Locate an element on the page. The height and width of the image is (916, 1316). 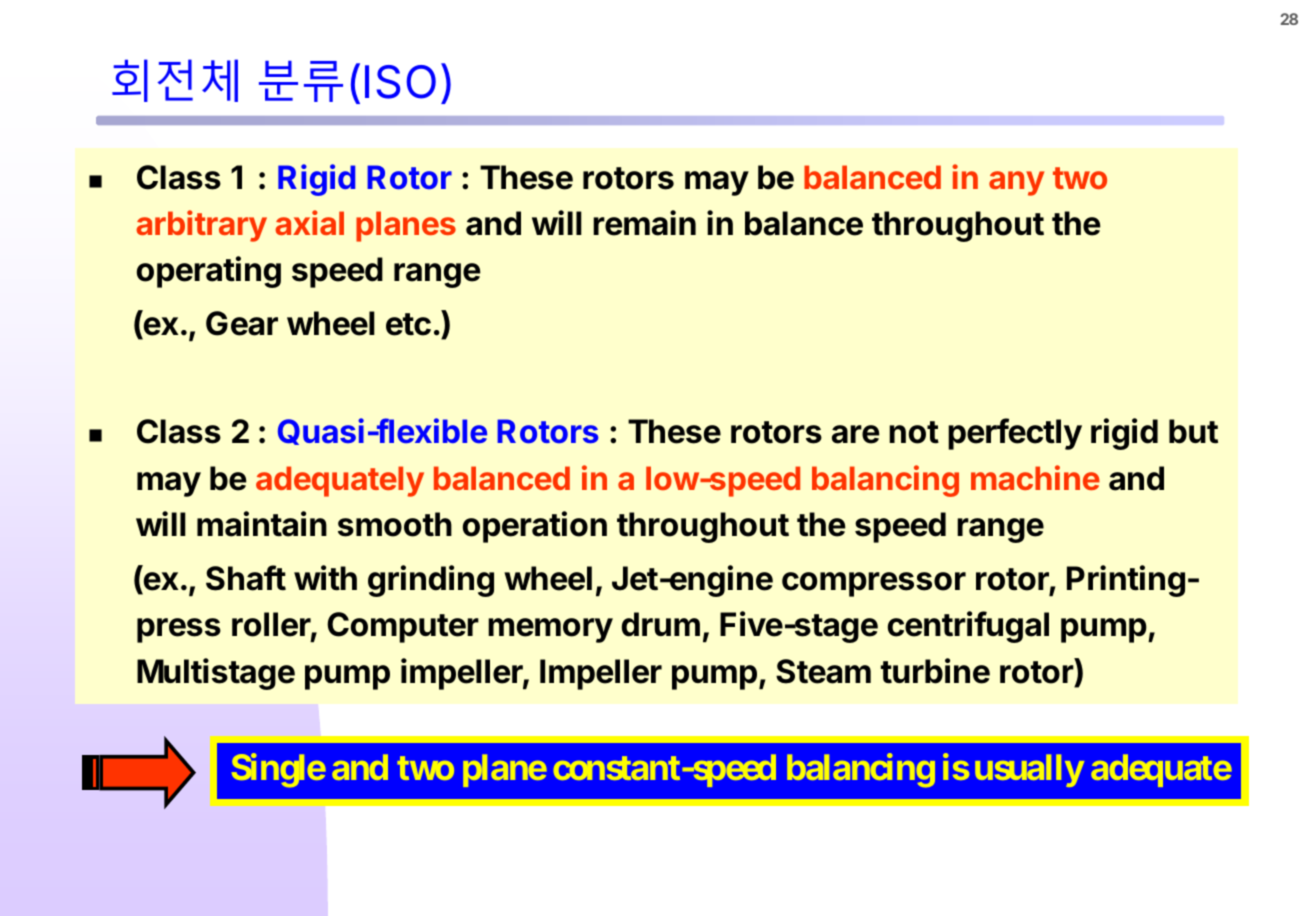
etc is located at coordinates (408, 324).
